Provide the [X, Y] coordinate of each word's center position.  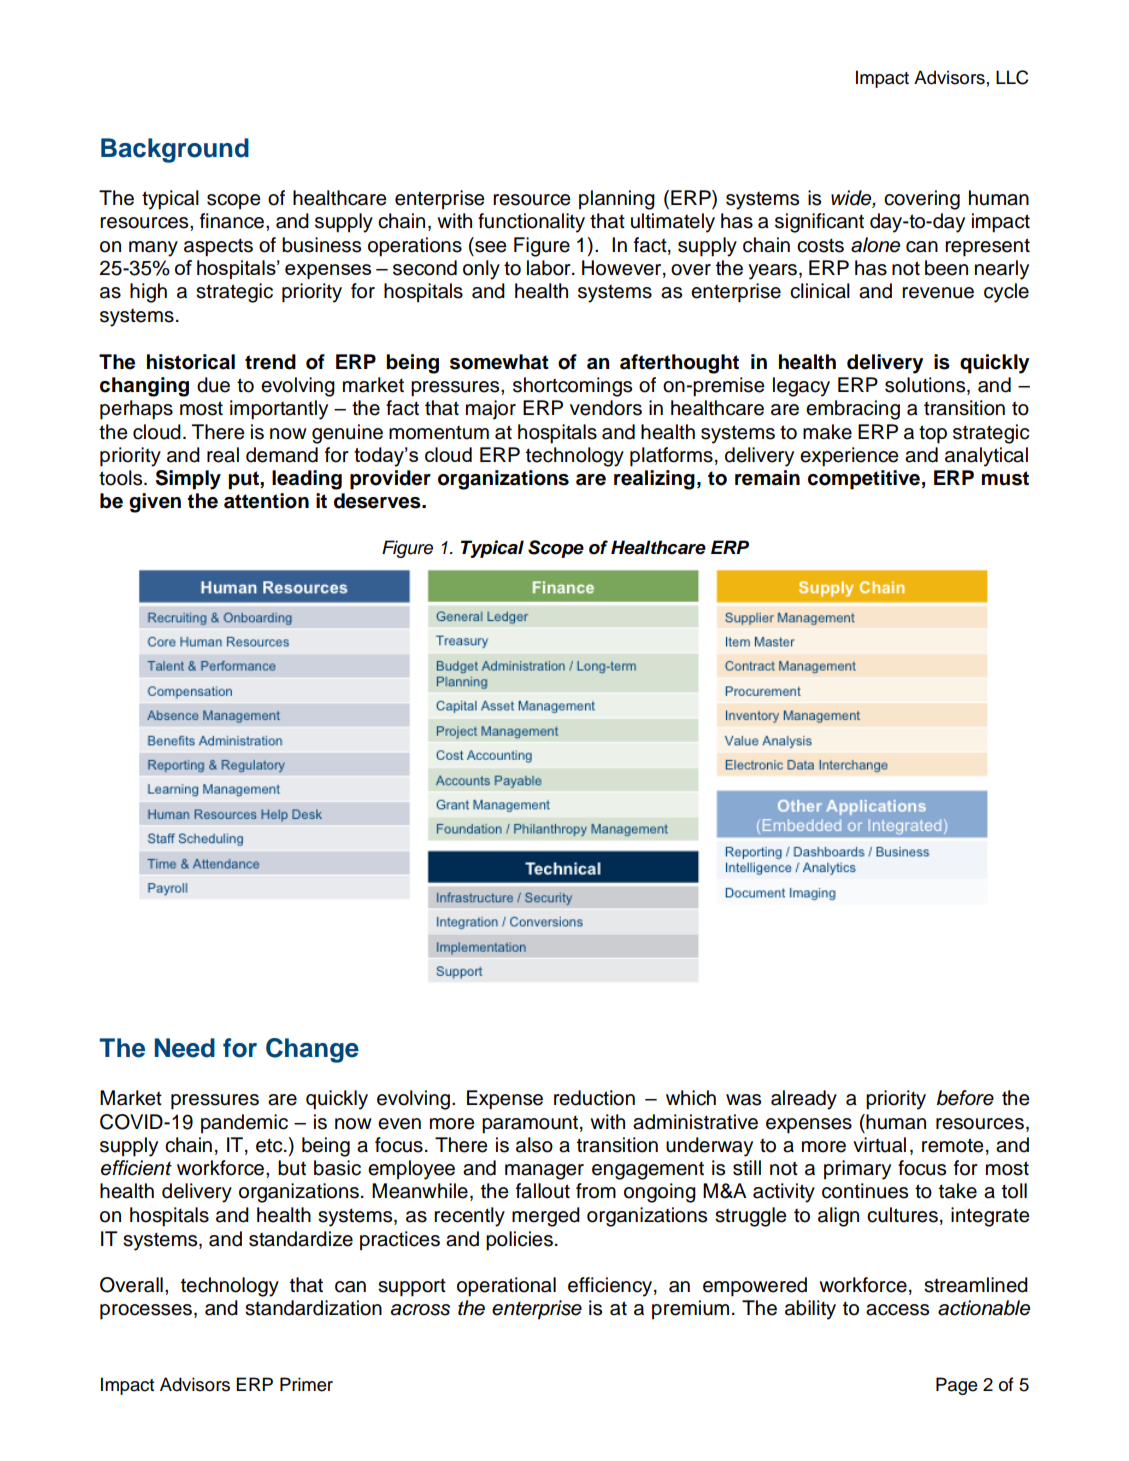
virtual [879, 1145]
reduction [594, 1098]
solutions [926, 385]
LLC [1012, 77]
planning [617, 200]
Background [175, 150]
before [965, 1098]
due [213, 385]
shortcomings [572, 387]
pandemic [244, 1124]
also [534, 1145]
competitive [864, 480]
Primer [306, 1384]
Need [185, 1048]
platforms [671, 457]
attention [266, 501]
